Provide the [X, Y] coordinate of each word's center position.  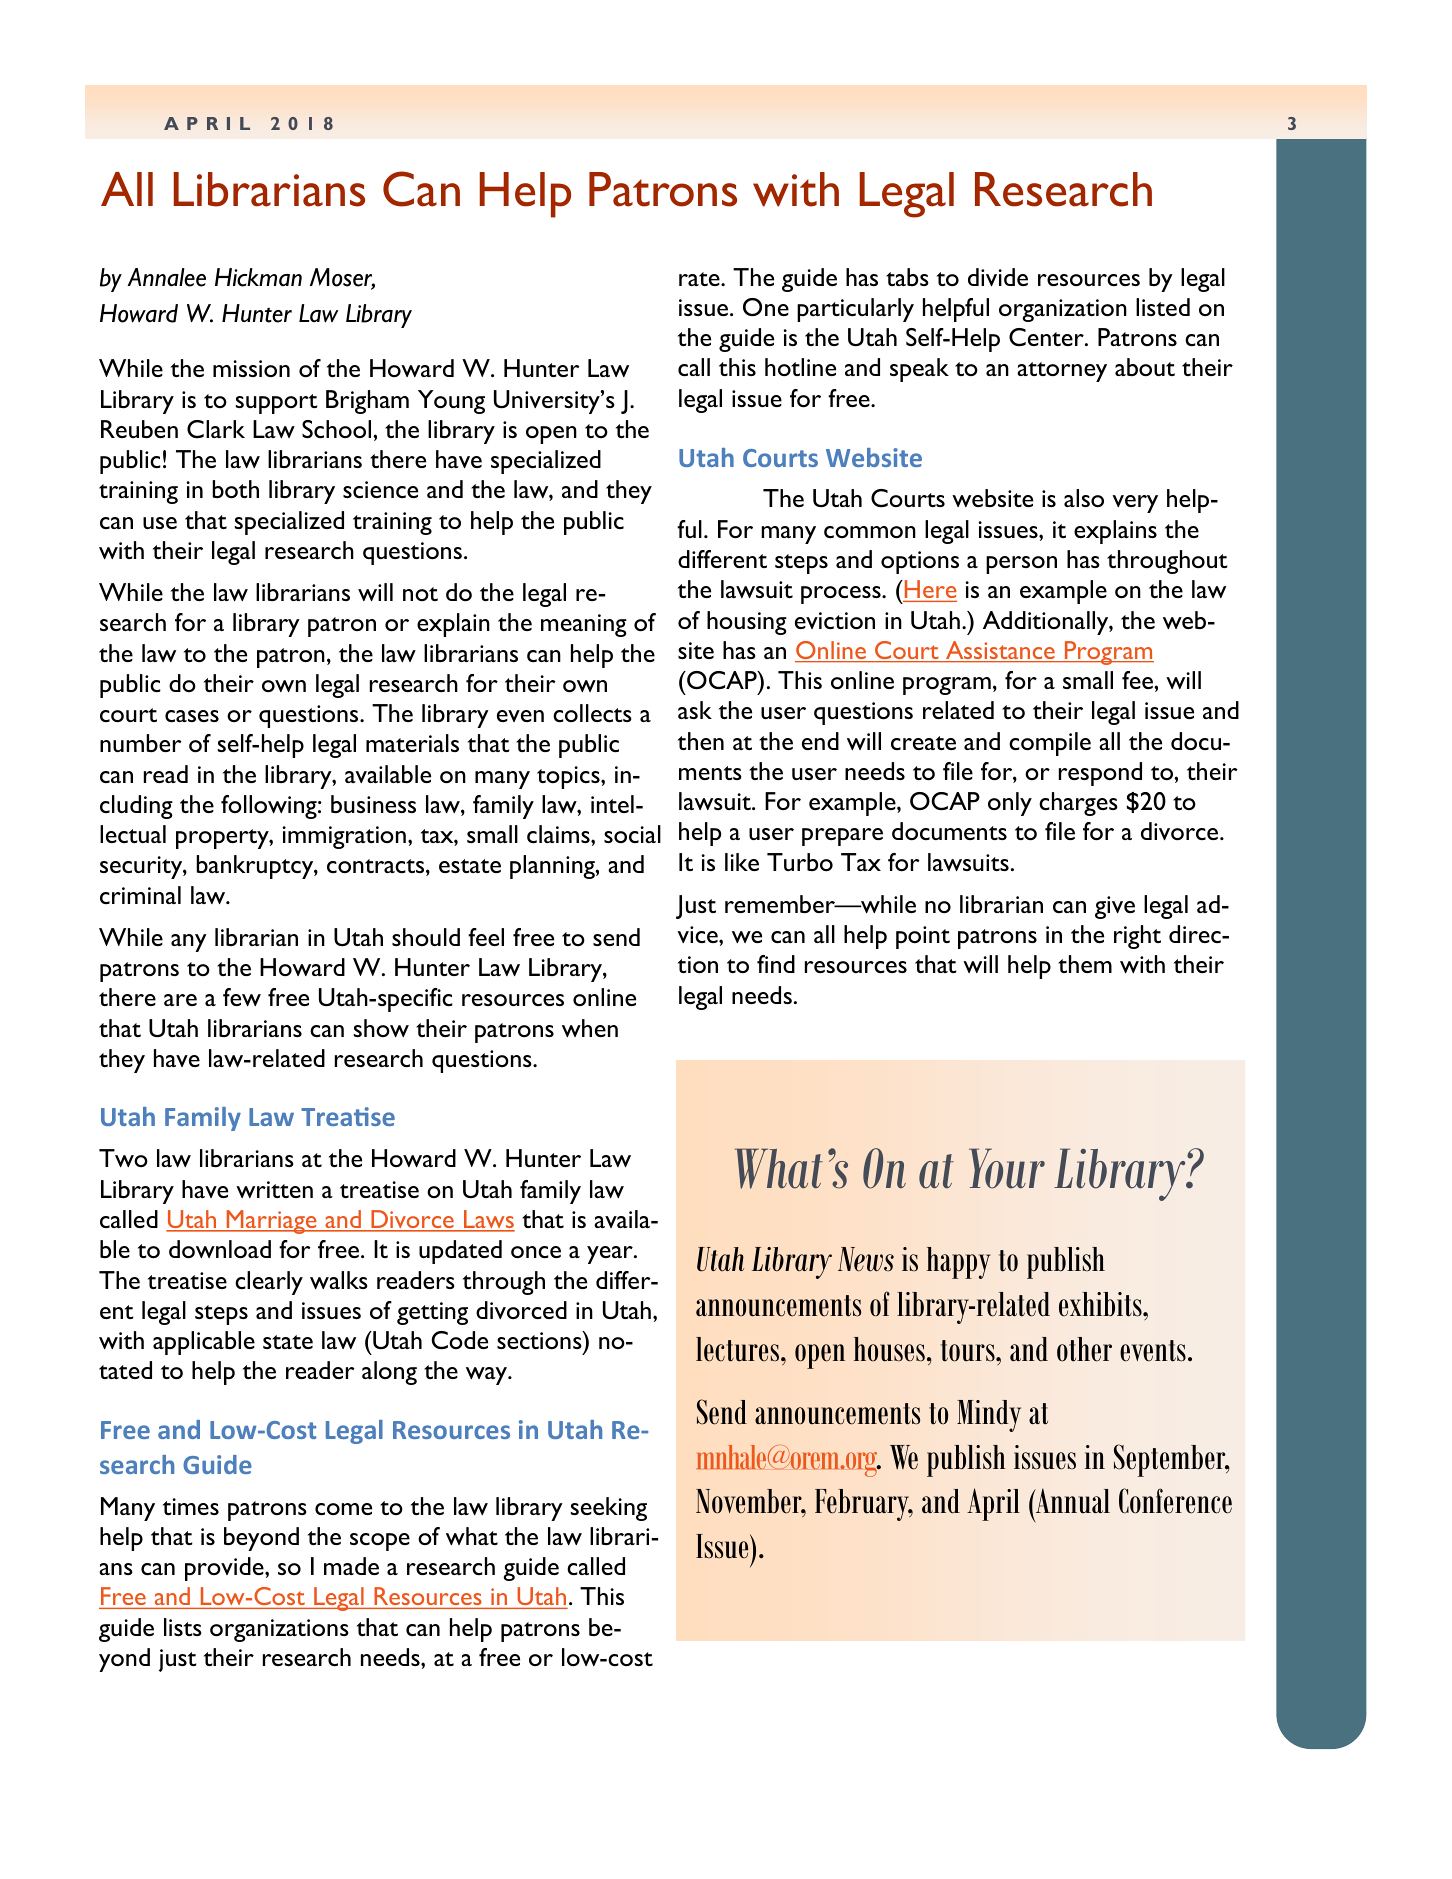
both [235, 489]
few [242, 997]
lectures [739, 1349]
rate [700, 279]
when [590, 1028]
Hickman [258, 277]
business [373, 804]
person [1021, 565]
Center [1047, 337]
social [632, 834]
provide [225, 1569]
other [1084, 1349]
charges [1078, 804]
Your [1007, 1168]
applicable [204, 1343]
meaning [584, 625]
